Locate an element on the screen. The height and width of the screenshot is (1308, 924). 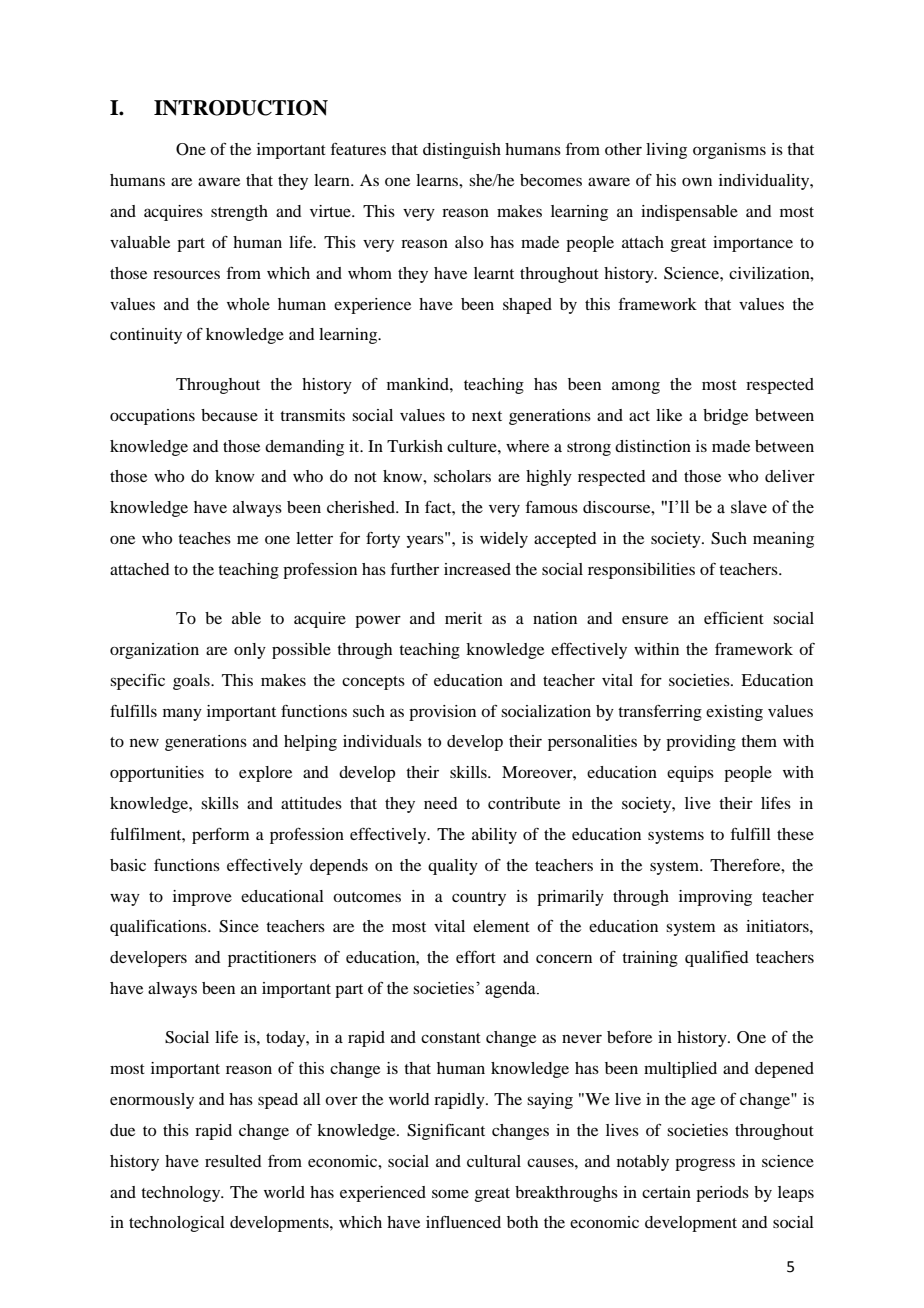
some is located at coordinates (450, 1193).
